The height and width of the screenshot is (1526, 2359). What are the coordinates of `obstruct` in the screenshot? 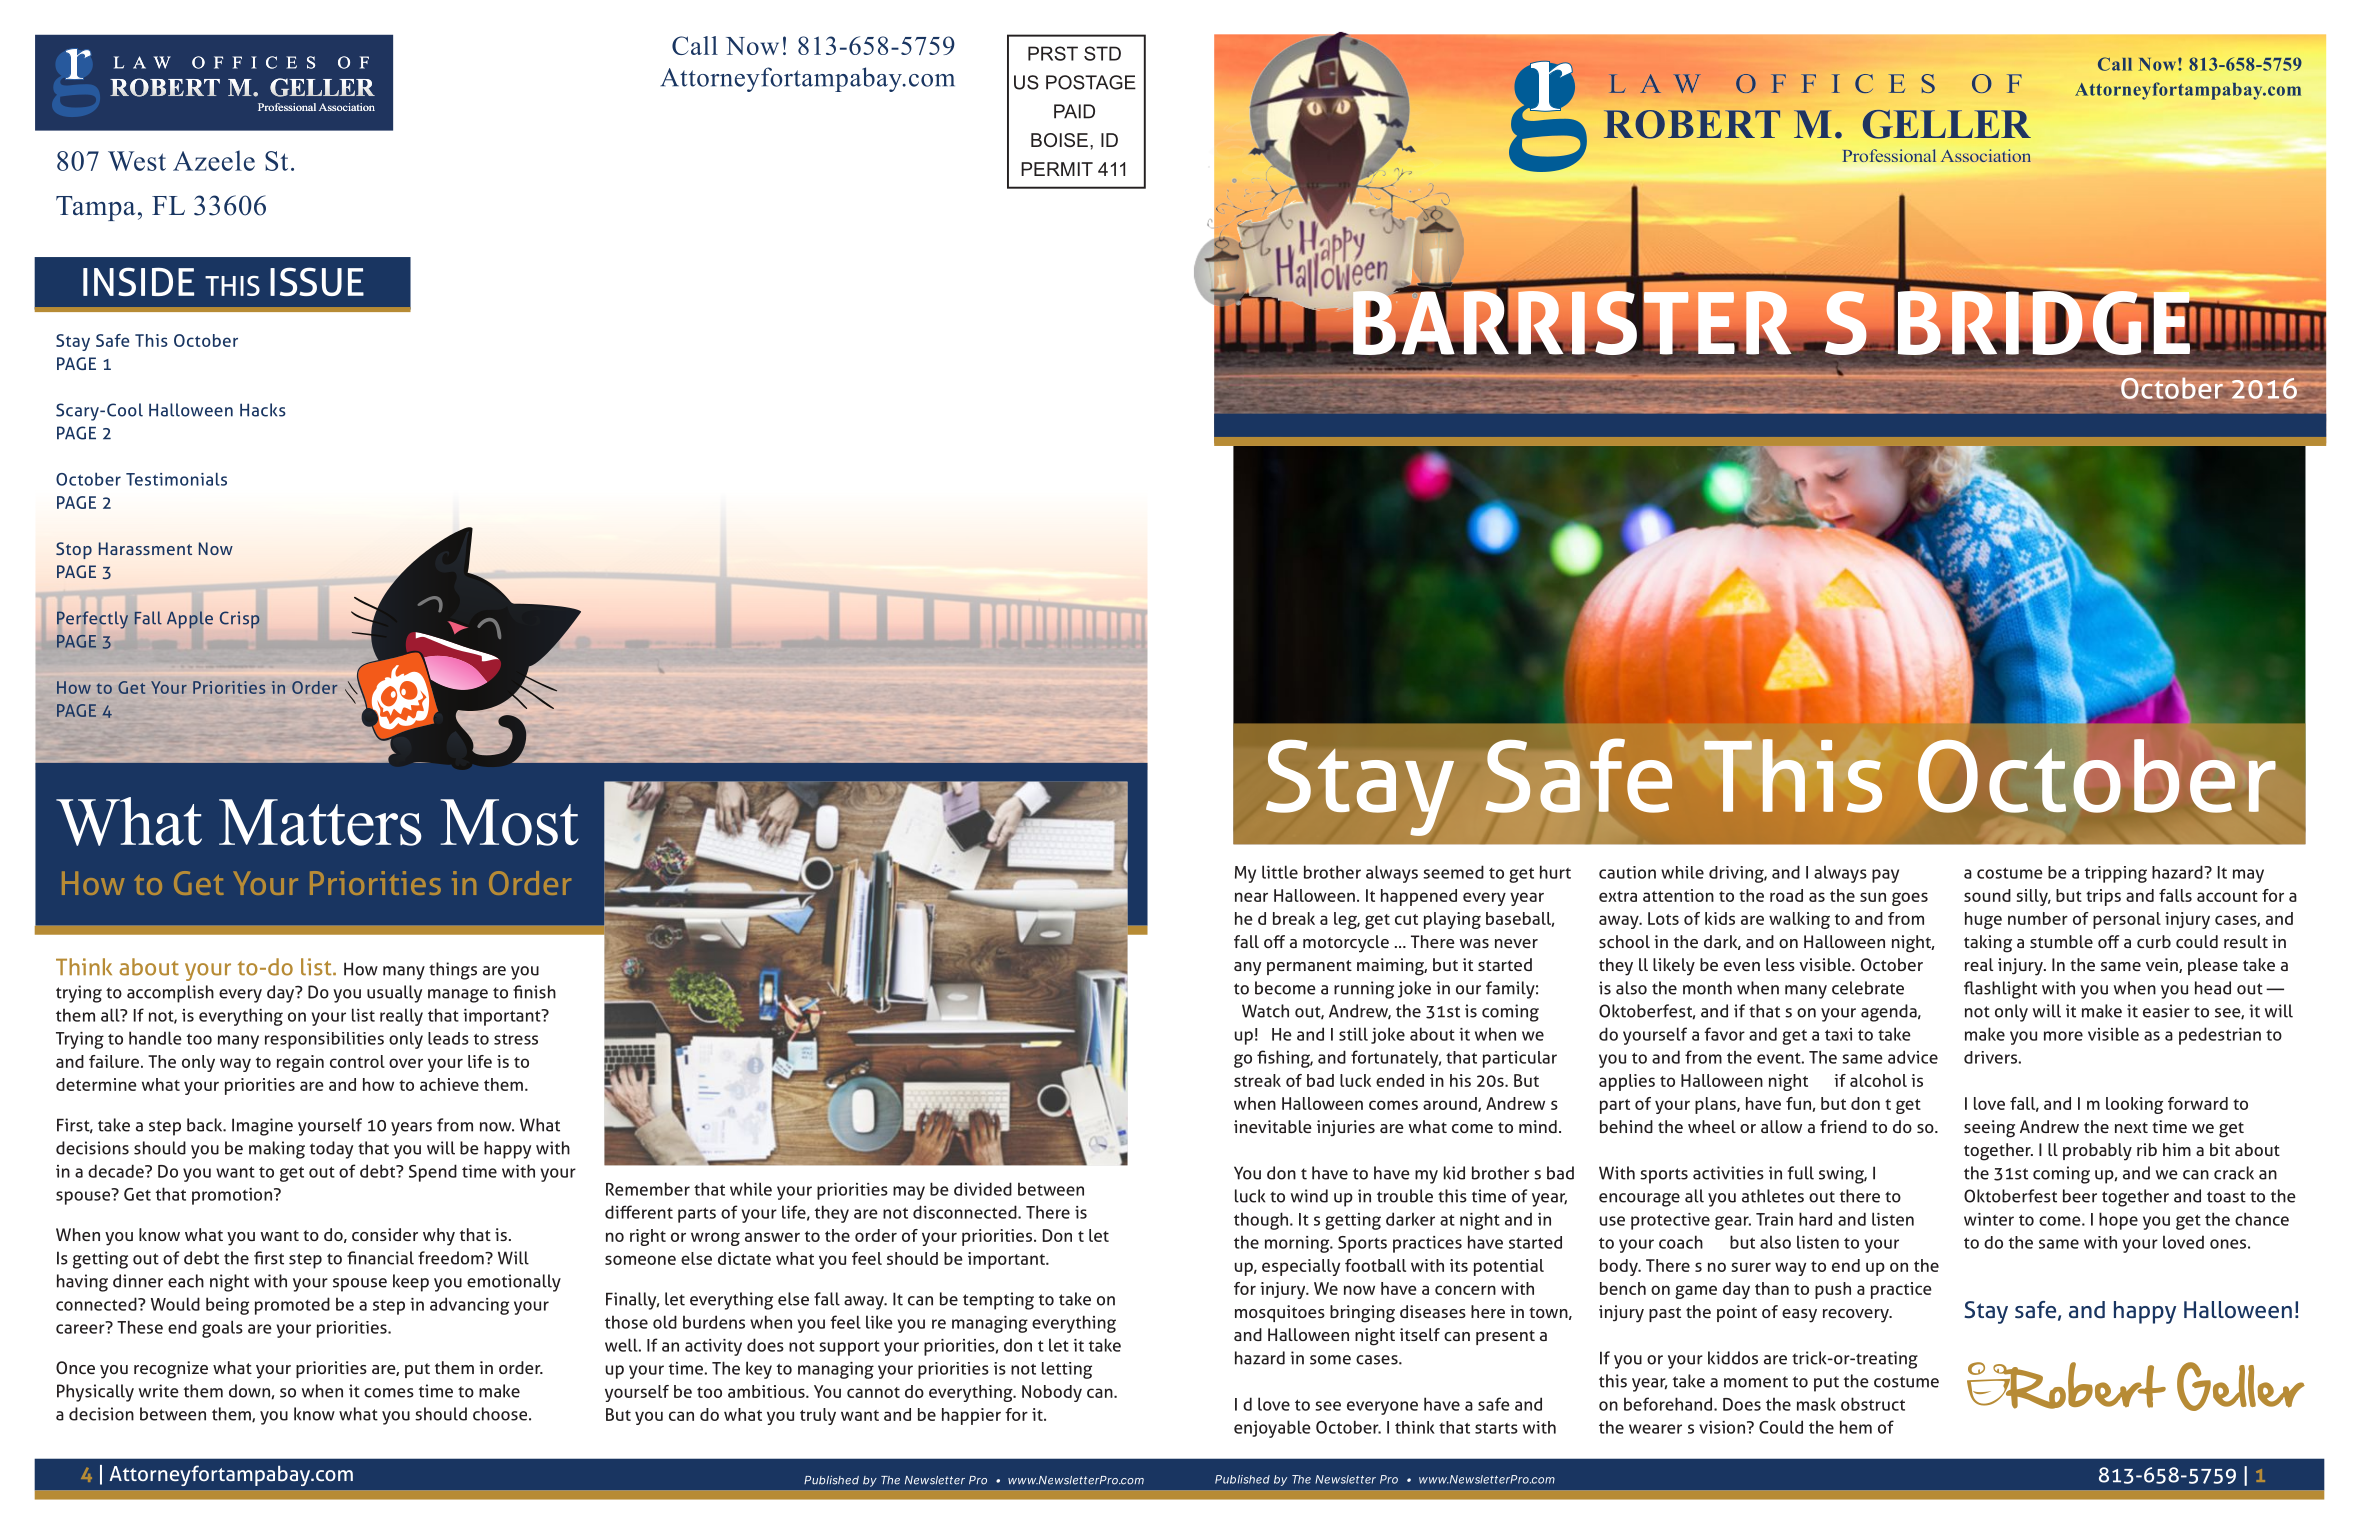 It's located at (1873, 1404).
